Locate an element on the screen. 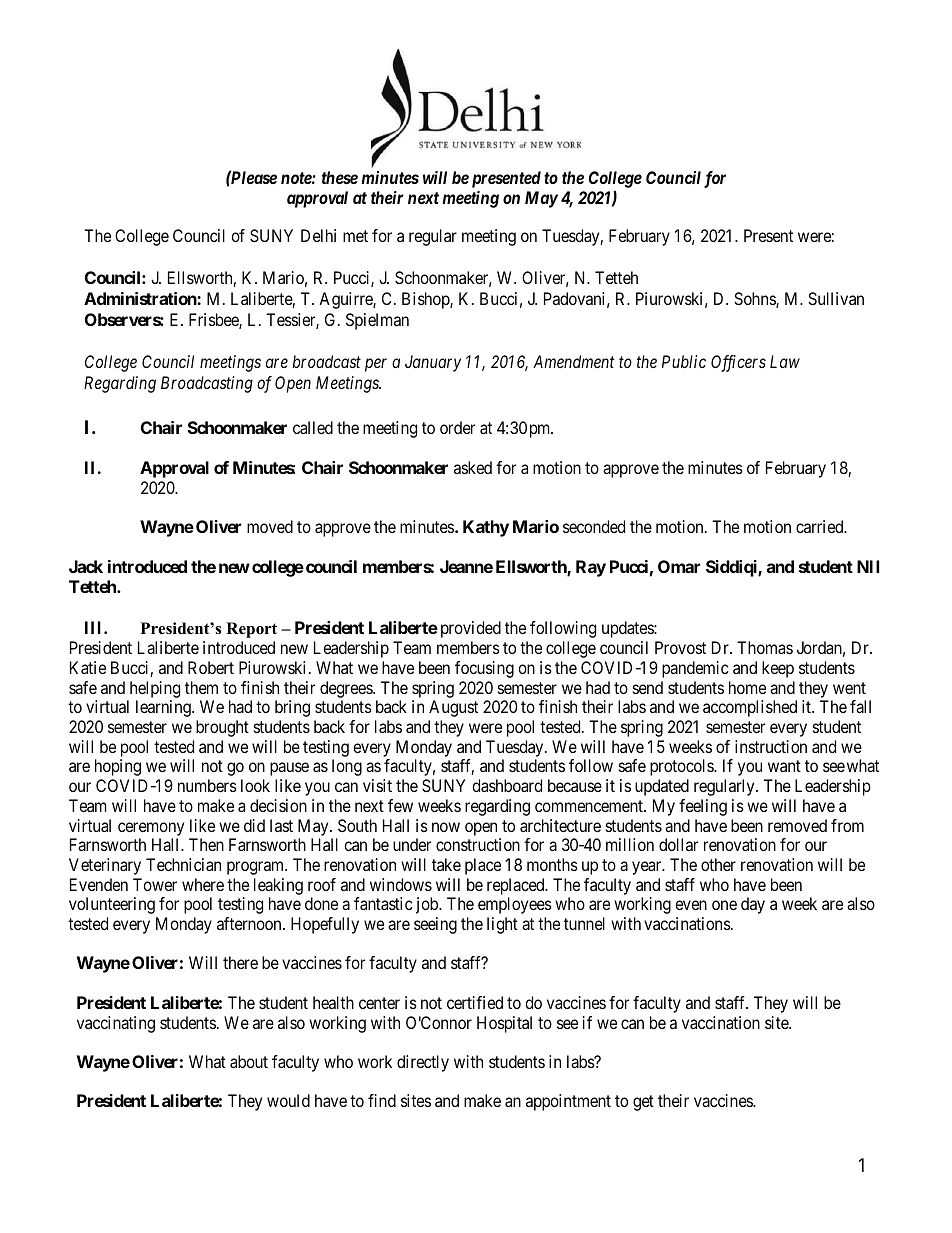  provided is located at coordinates (471, 629).
